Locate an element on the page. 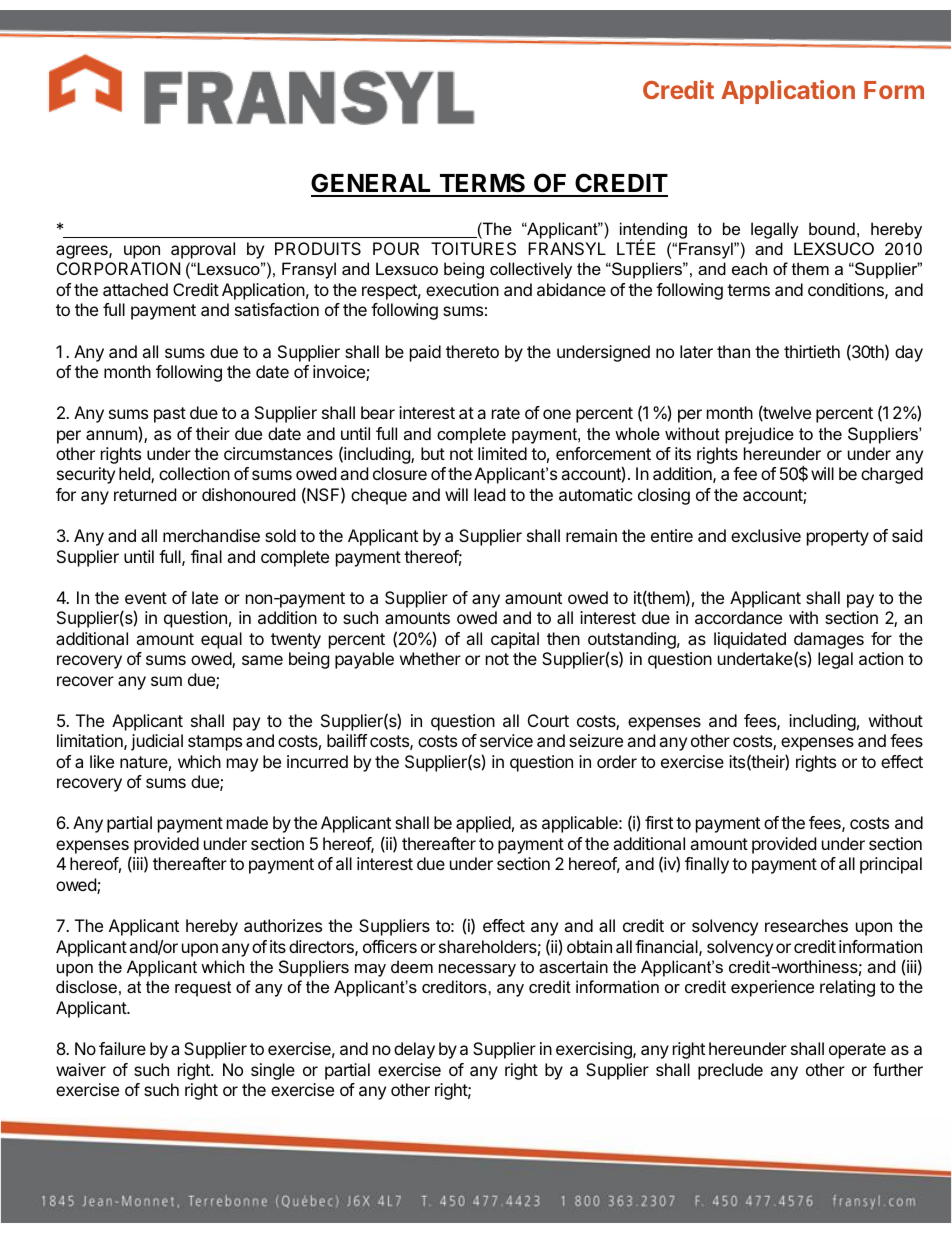  limited is located at coordinates (502, 453).
